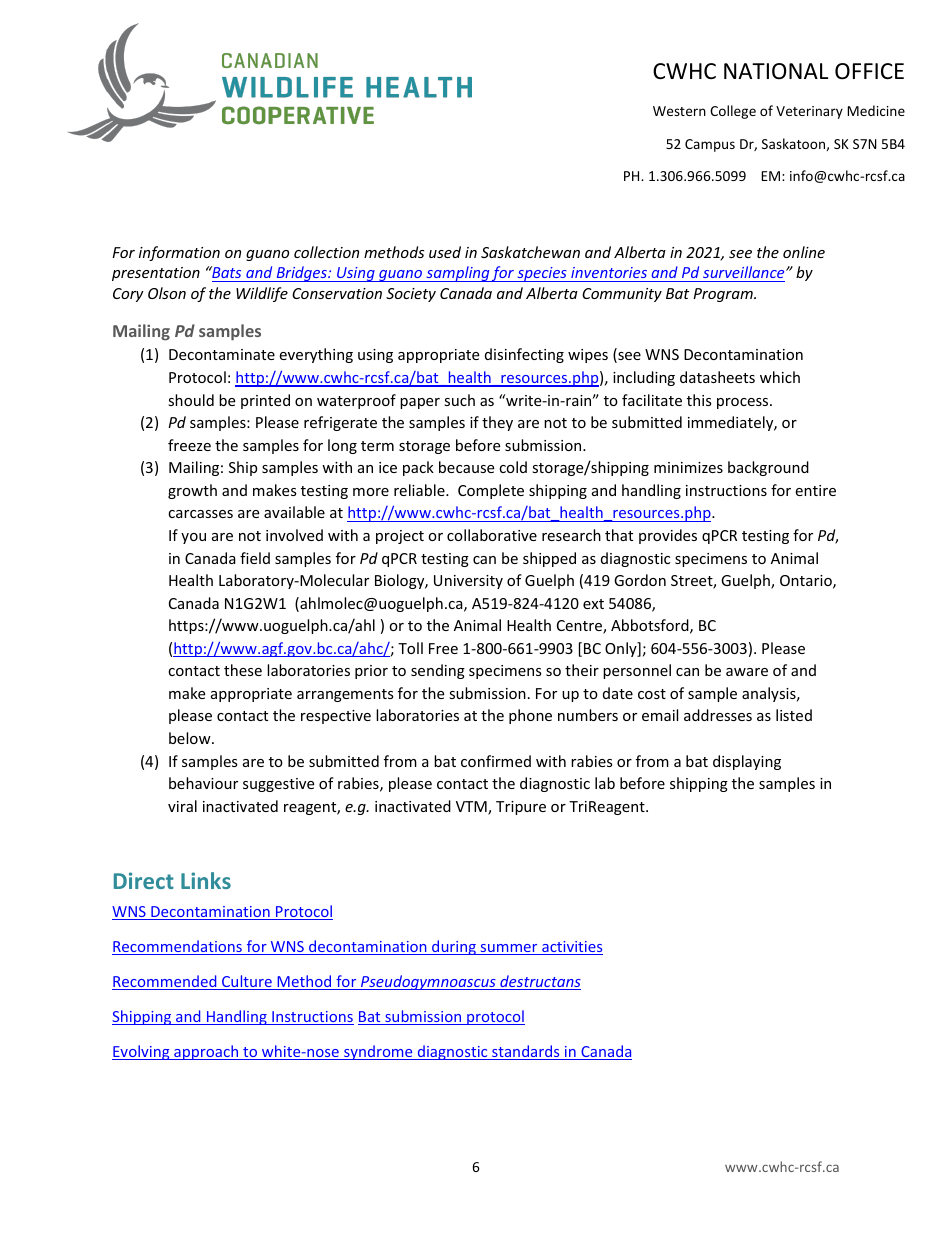 This page has width=952, height=1233. I want to click on collection, so click(326, 252).
